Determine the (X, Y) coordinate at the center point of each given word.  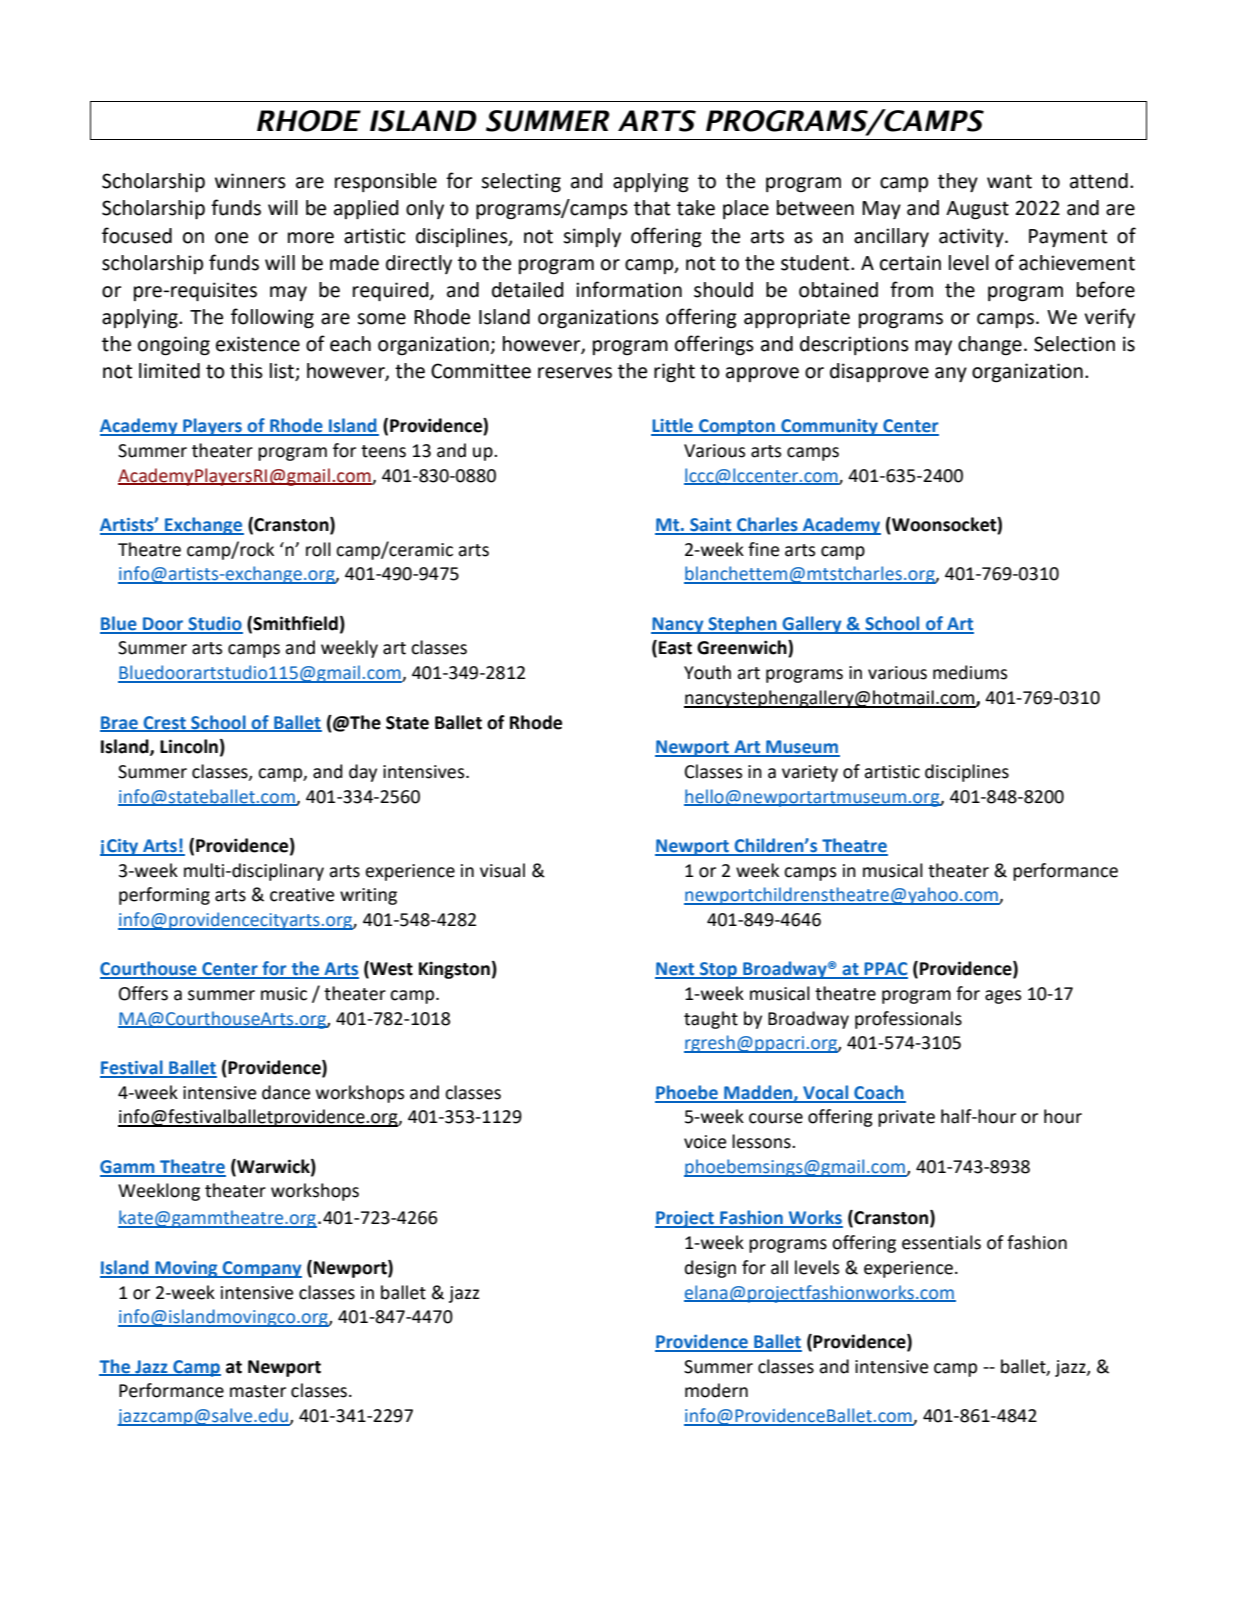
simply (592, 237)
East (675, 648)
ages (1003, 997)
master (258, 1391)
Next (676, 970)
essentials (941, 1242)
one (231, 238)
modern (716, 1390)
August (977, 210)
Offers (143, 993)
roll (318, 549)
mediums (970, 672)
